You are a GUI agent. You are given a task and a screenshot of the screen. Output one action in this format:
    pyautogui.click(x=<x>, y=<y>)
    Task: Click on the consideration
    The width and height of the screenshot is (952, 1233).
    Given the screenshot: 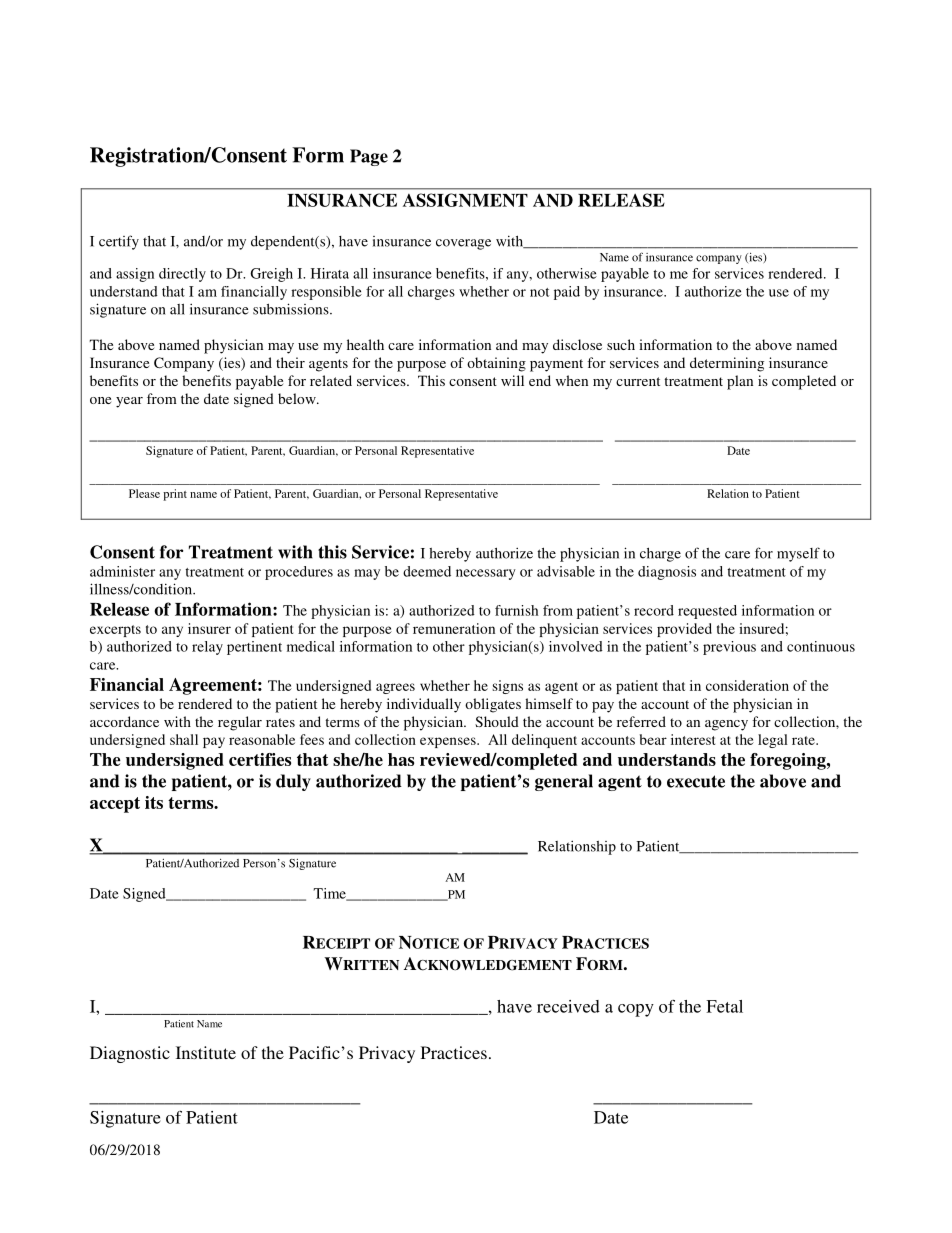 What is the action you would take?
    pyautogui.click(x=747, y=685)
